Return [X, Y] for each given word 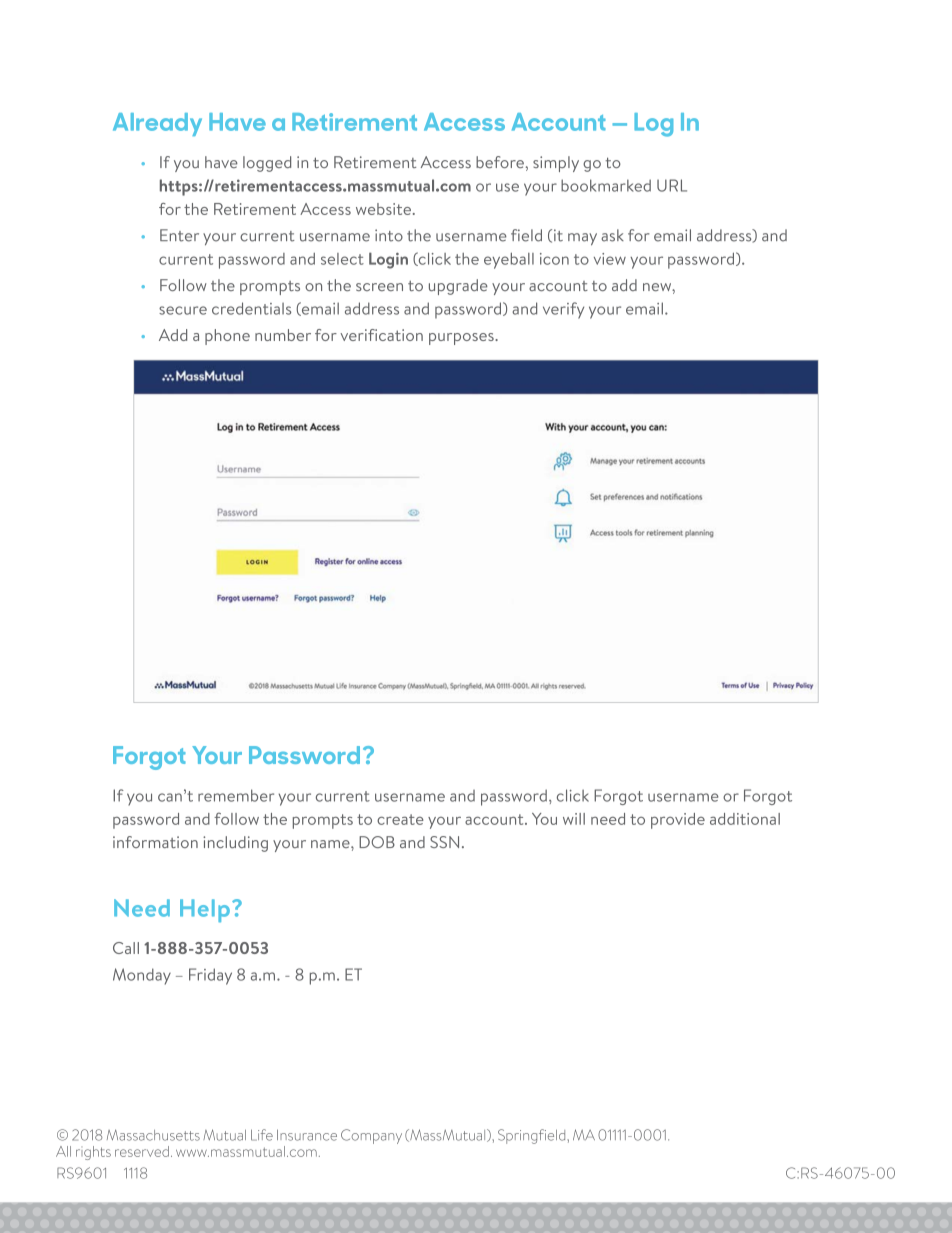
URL [672, 185]
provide [678, 821]
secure [183, 310]
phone [227, 337]
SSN [444, 842]
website [383, 209]
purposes [462, 339]
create [400, 819]
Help [205, 910]
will [574, 819]
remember [236, 795]
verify [563, 310]
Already [157, 124]
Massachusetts [153, 1135]
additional [745, 819]
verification [381, 335]
